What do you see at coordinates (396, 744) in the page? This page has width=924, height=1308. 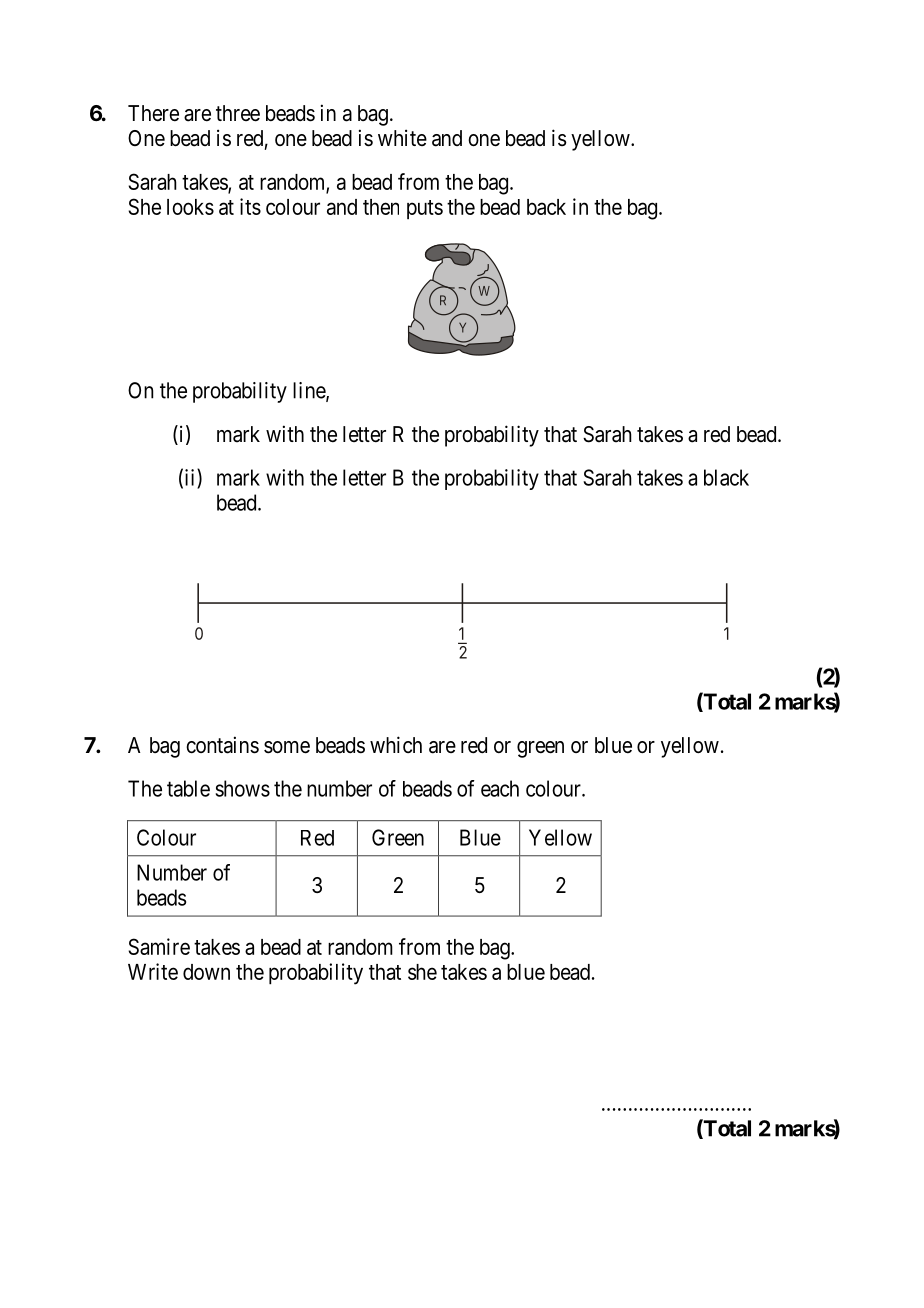 I see `which` at bounding box center [396, 744].
